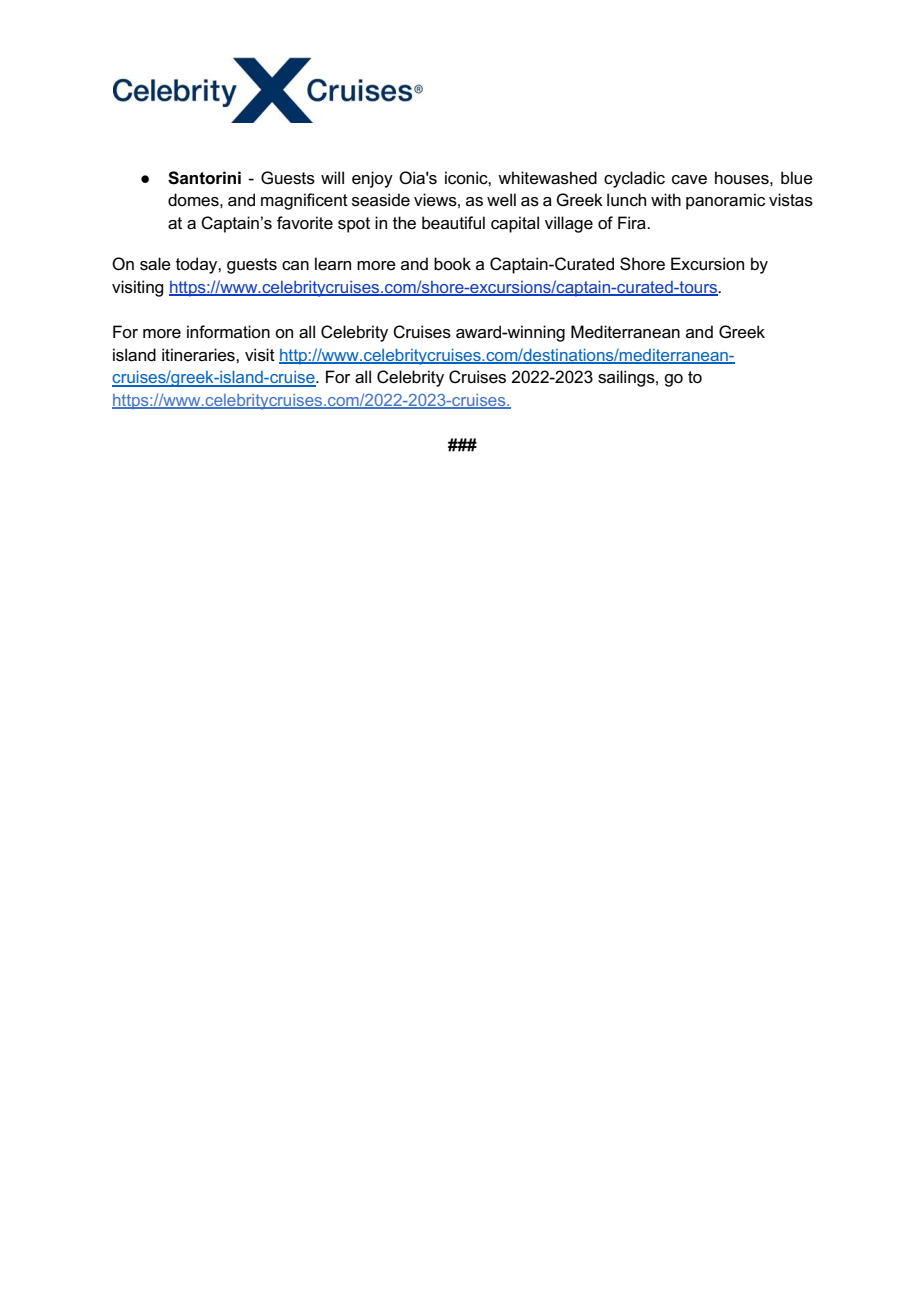  I want to click on Santorini, so click(204, 178).
